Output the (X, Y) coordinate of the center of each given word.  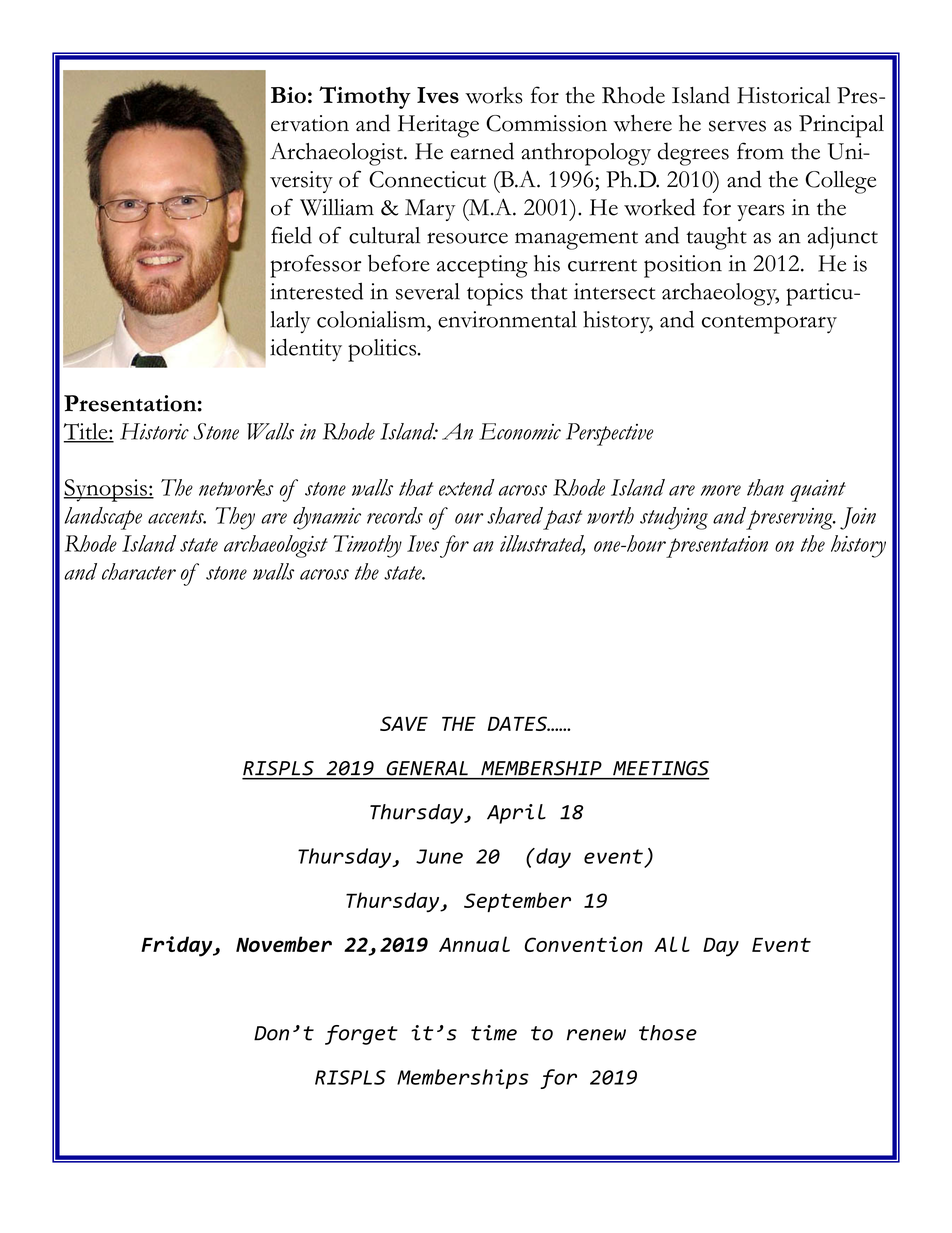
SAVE (404, 723)
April (516, 814)
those (668, 1033)
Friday (178, 946)
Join (858, 518)
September (517, 902)
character (139, 571)
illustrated (542, 544)
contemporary (769, 324)
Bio (288, 95)
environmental (507, 319)
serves (737, 126)
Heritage (438, 126)
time (494, 1033)
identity (306, 350)
